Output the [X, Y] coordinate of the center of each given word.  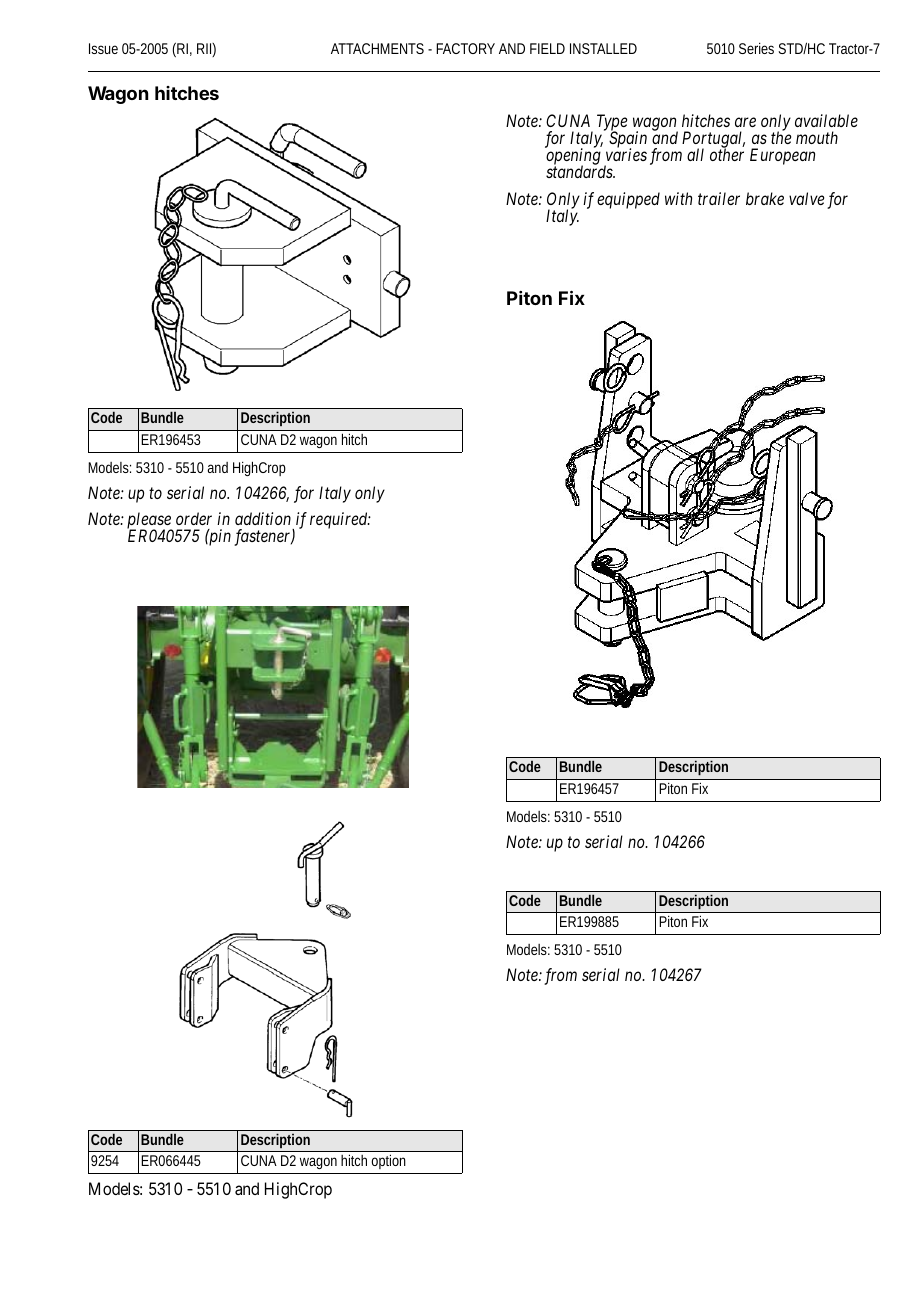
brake [765, 198]
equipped [628, 200]
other [727, 154]
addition [263, 518]
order [194, 518]
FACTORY [465, 48]
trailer [719, 198]
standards [580, 171]
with [678, 198]
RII [205, 50]
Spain [628, 140]
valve [806, 198]
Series [756, 48]
